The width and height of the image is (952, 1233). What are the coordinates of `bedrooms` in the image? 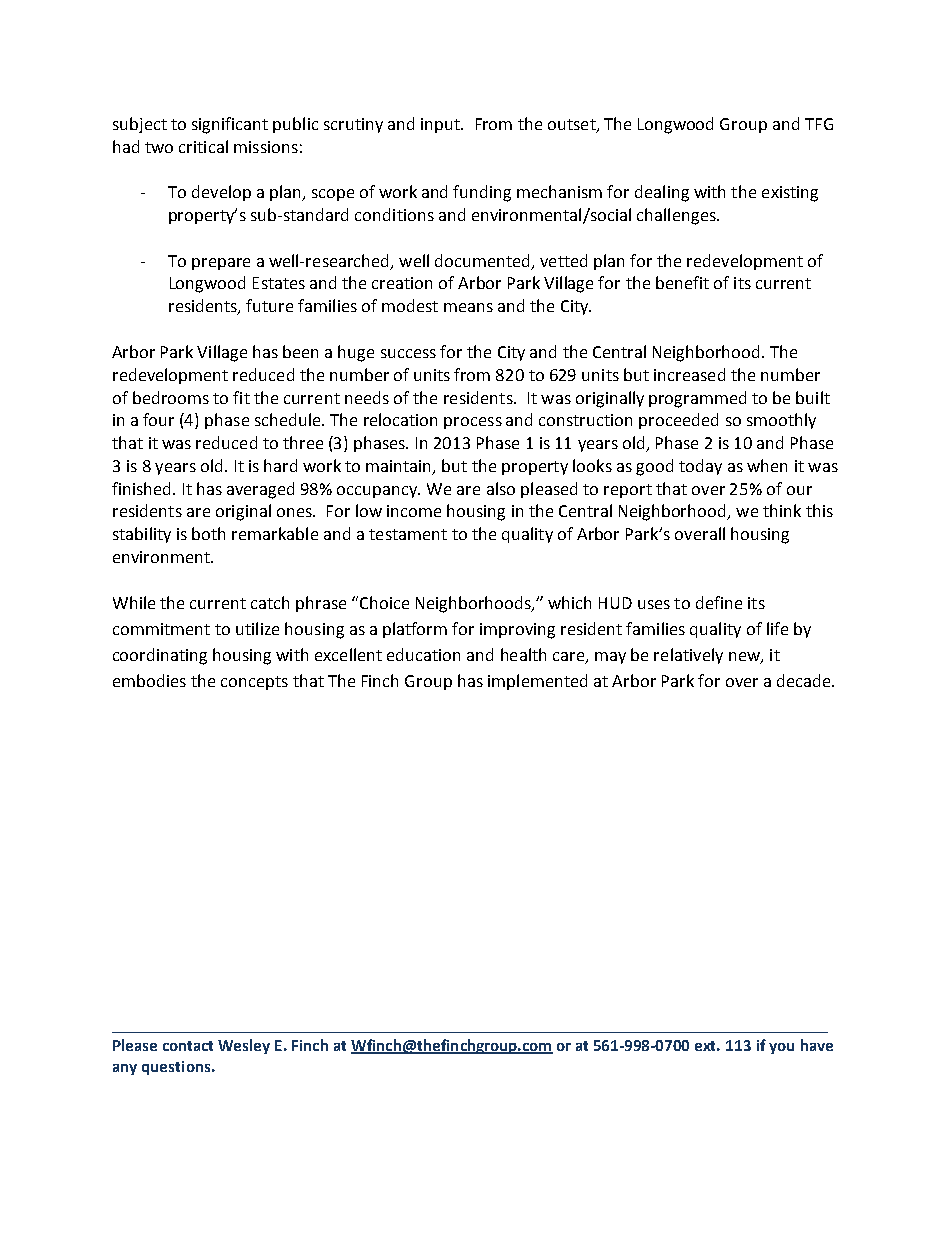 It's located at (171, 397).
